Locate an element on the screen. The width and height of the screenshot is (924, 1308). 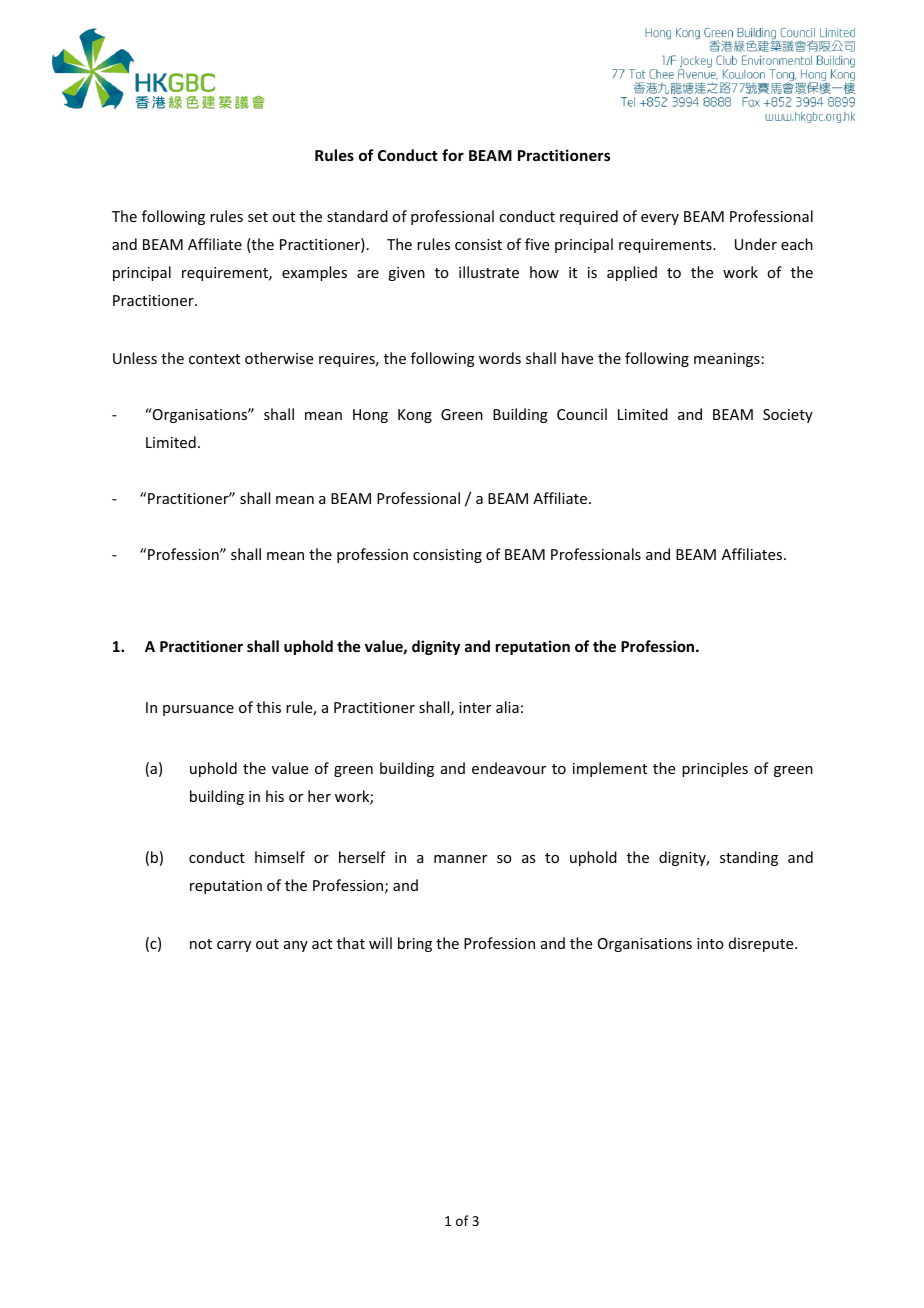
Kong is located at coordinates (415, 416).
